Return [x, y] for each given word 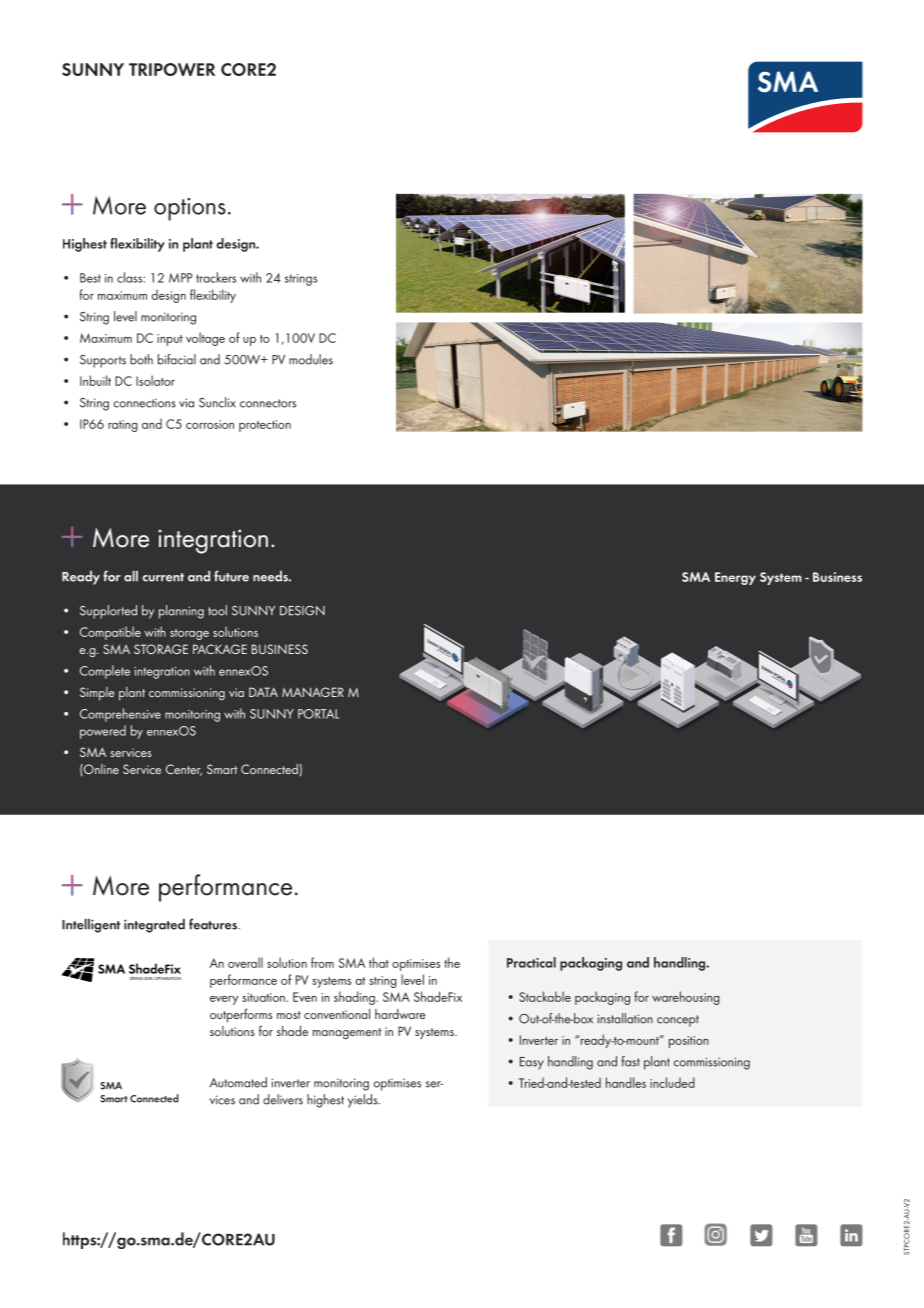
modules [311, 359]
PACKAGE [220, 649]
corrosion [210, 424]
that [379, 962]
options [190, 209]
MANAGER [313, 692]
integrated [154, 925]
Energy [735, 578]
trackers [216, 277]
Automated [238, 1082]
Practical [531, 962]
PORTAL [318, 714]
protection [265, 426]
